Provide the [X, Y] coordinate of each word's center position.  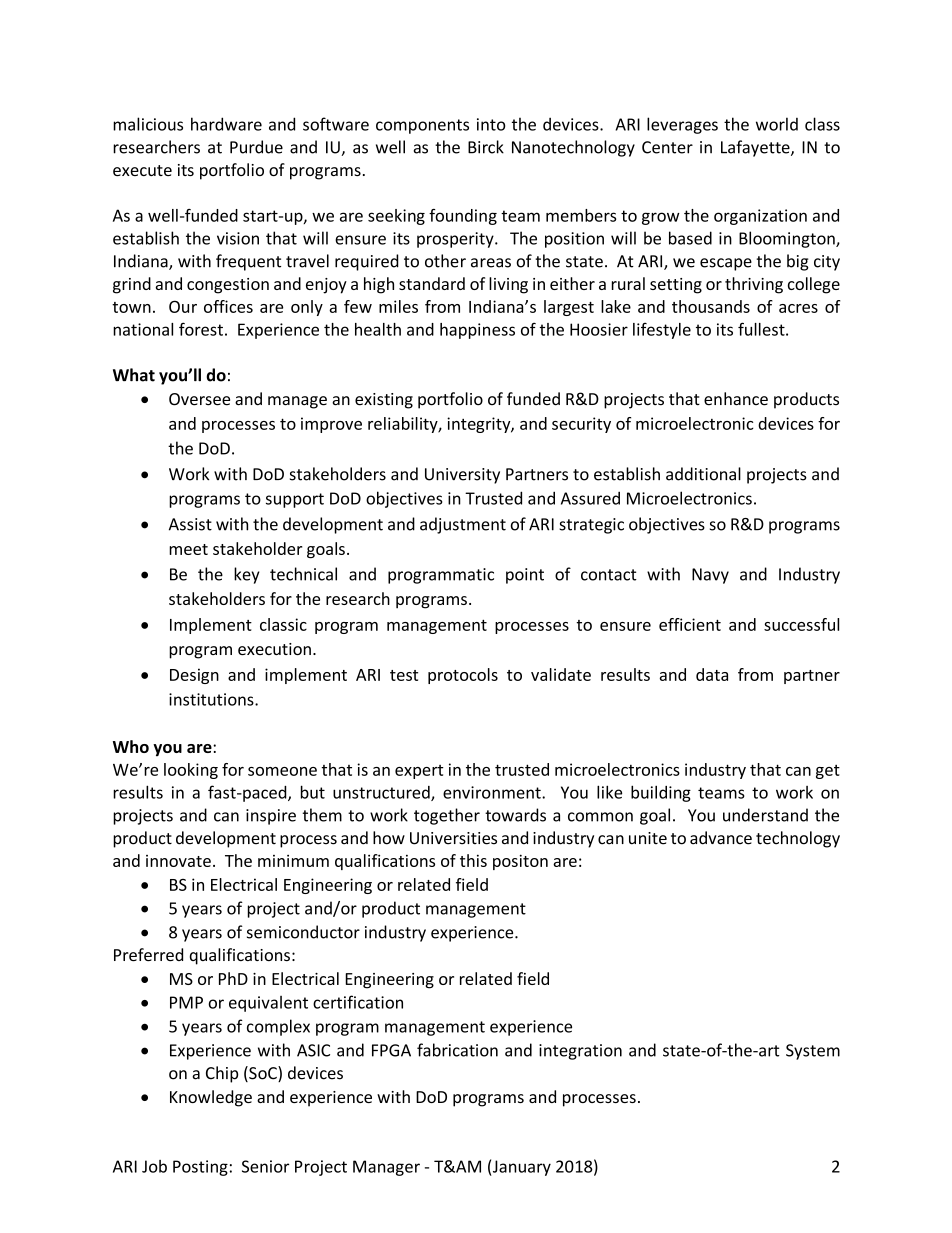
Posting [200, 1168]
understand [765, 815]
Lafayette [756, 148]
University [462, 476]
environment [493, 792]
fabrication [457, 1050]
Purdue [256, 147]
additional [703, 474]
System [813, 1052]
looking [191, 771]
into [491, 124]
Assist [190, 524]
